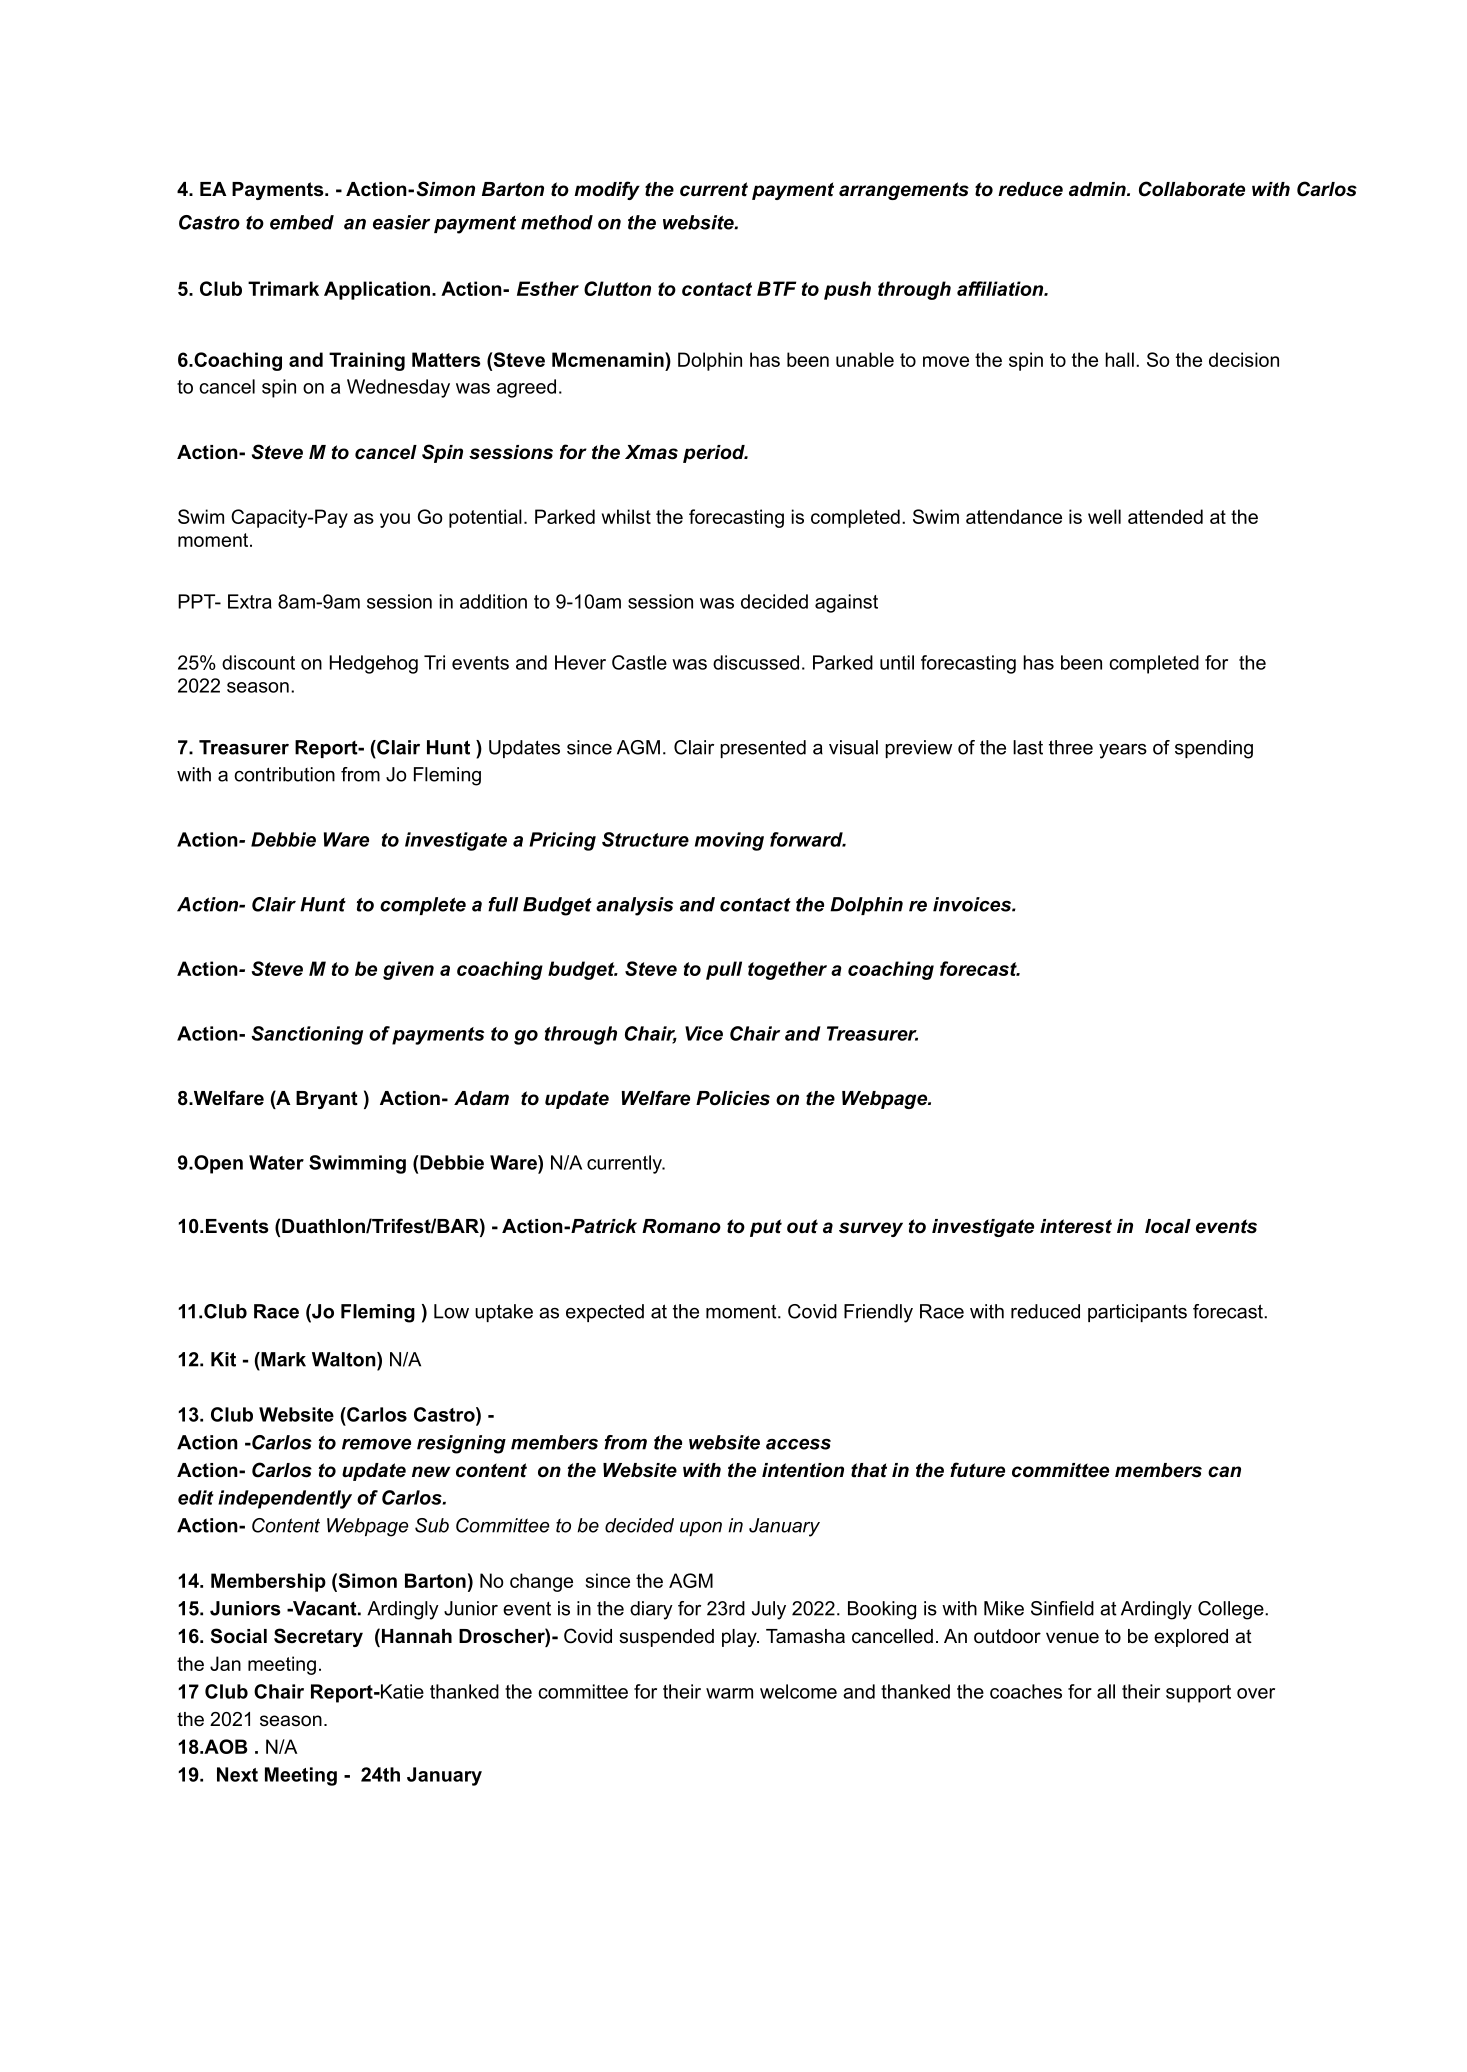 The image size is (1467, 2072). I want to click on Walton, so click(345, 1359).
